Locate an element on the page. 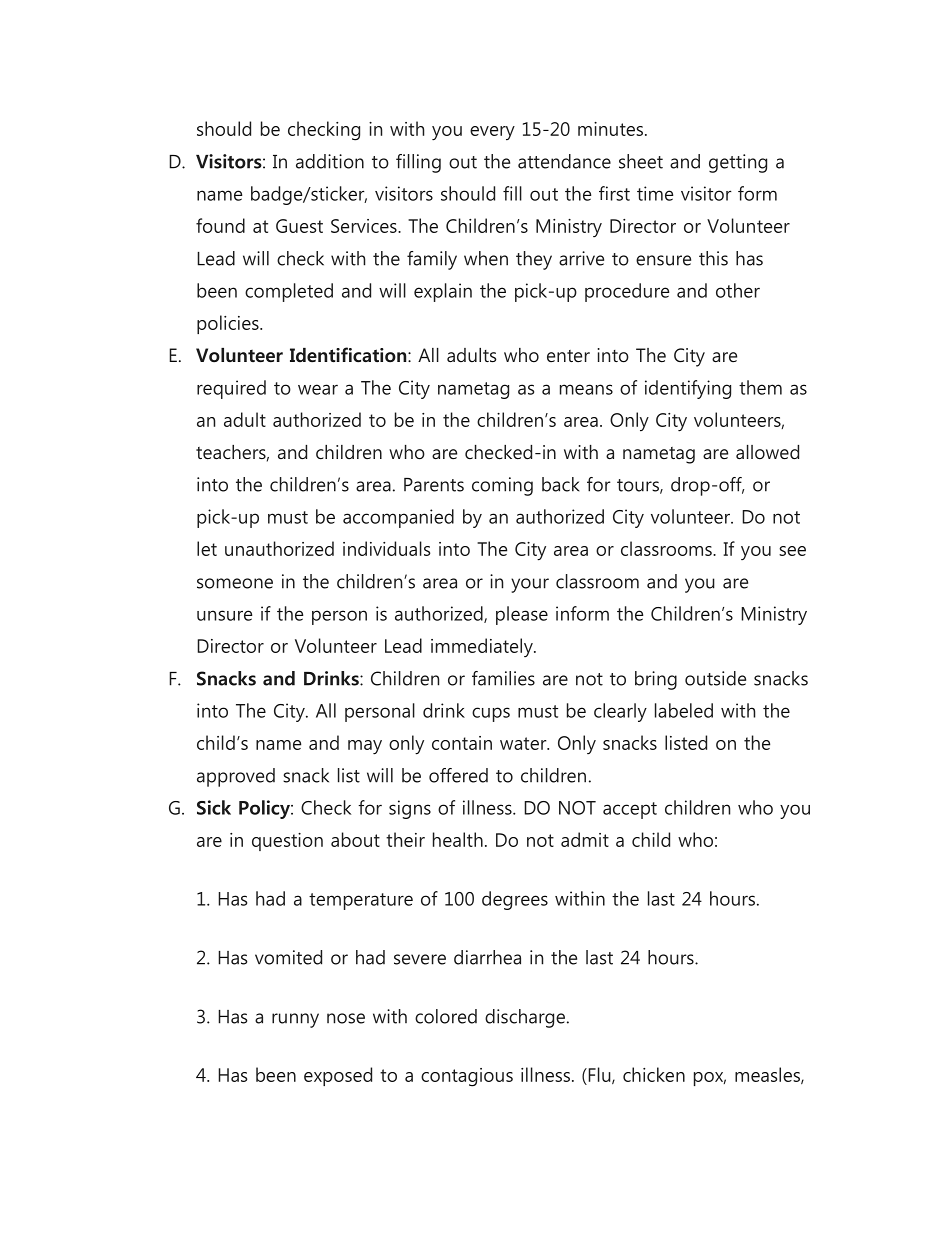 The image size is (952, 1233). getting is located at coordinates (738, 163).
